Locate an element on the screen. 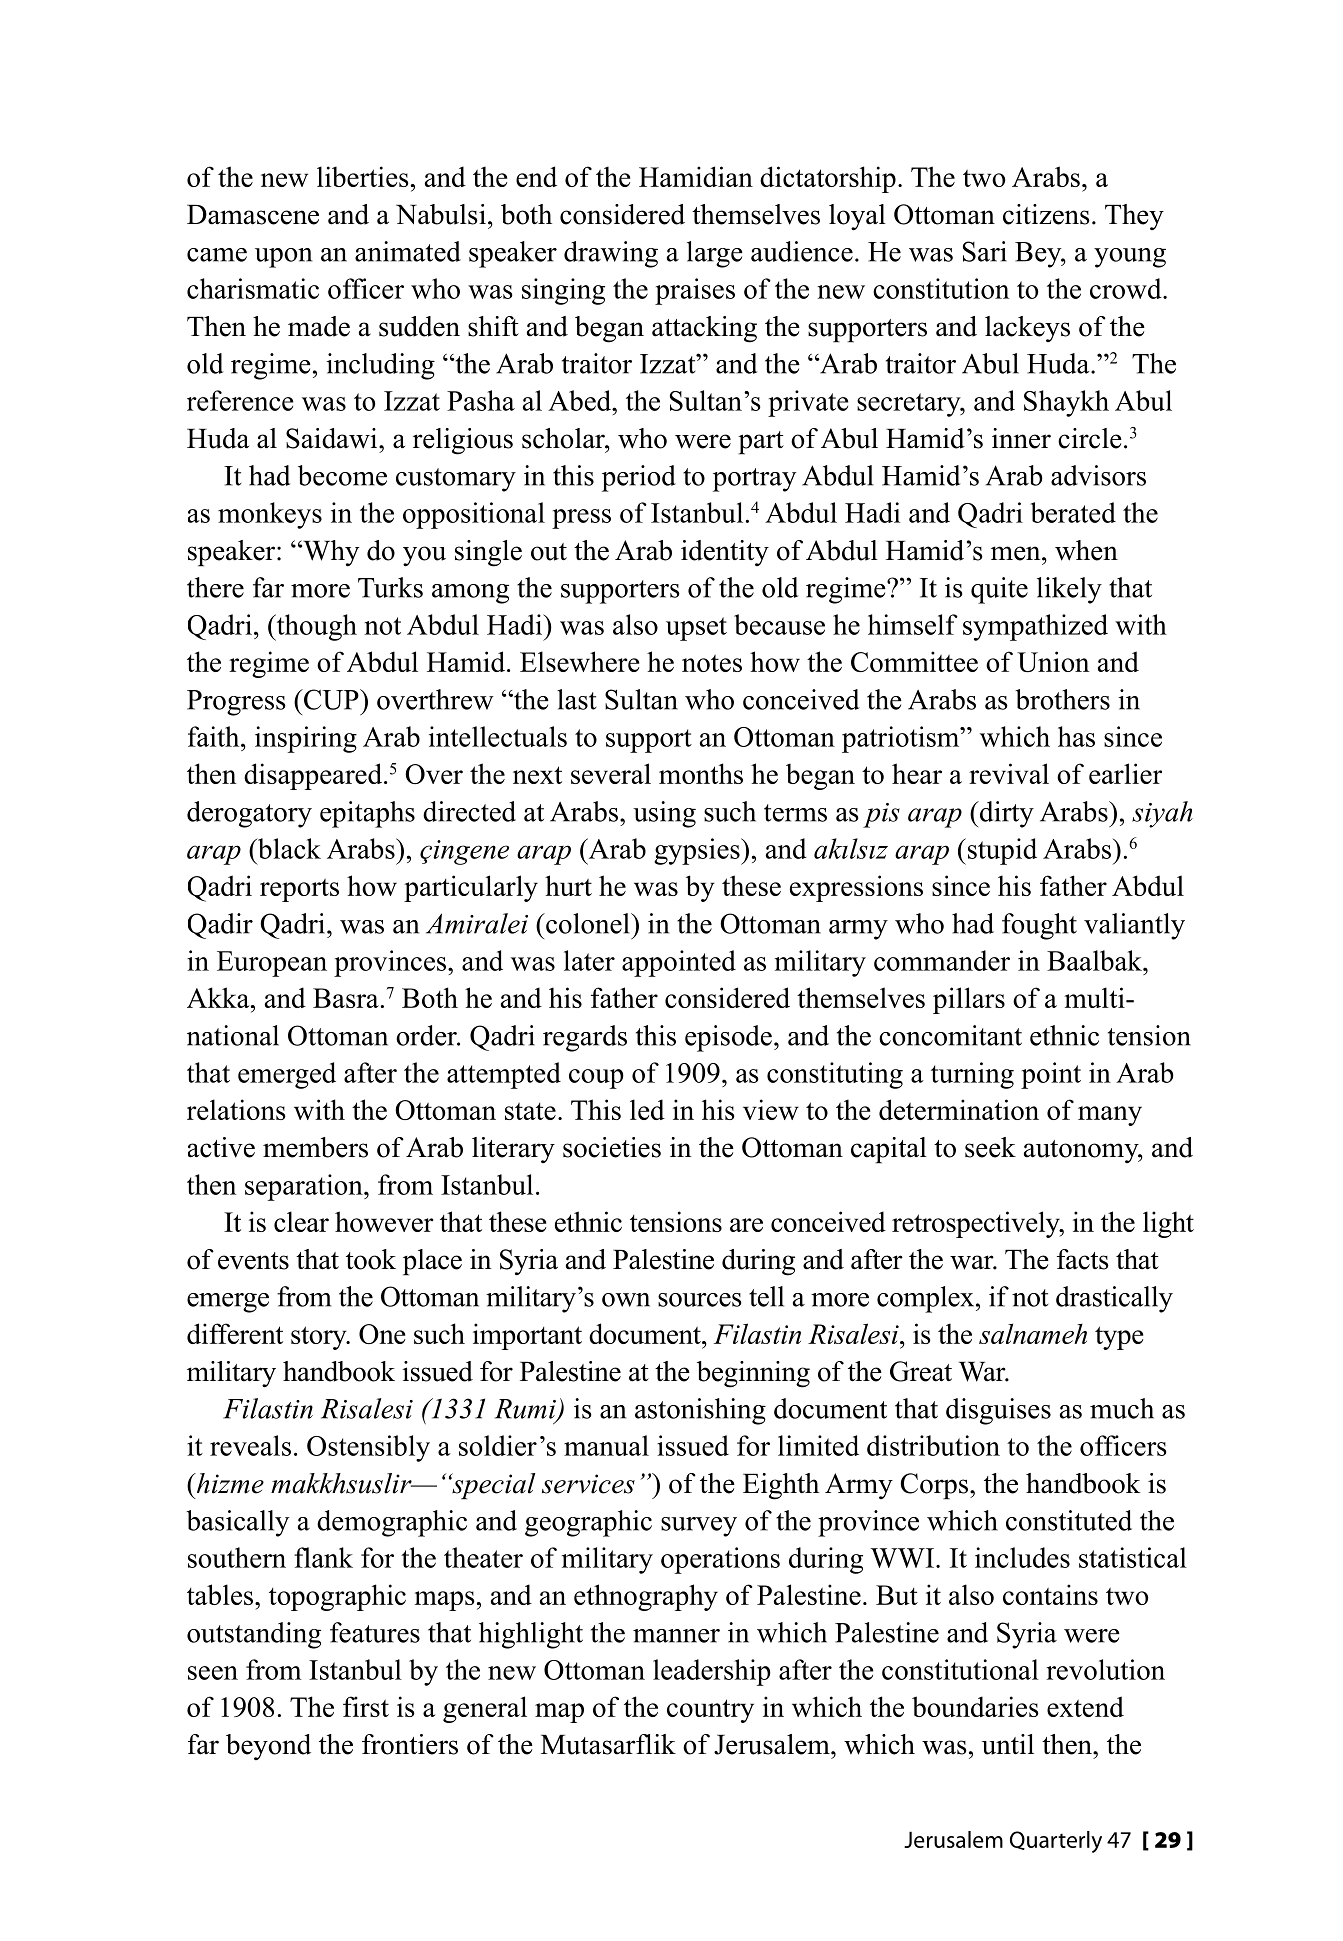 The width and height of the screenshot is (1343, 1941). upset is located at coordinates (696, 629).
